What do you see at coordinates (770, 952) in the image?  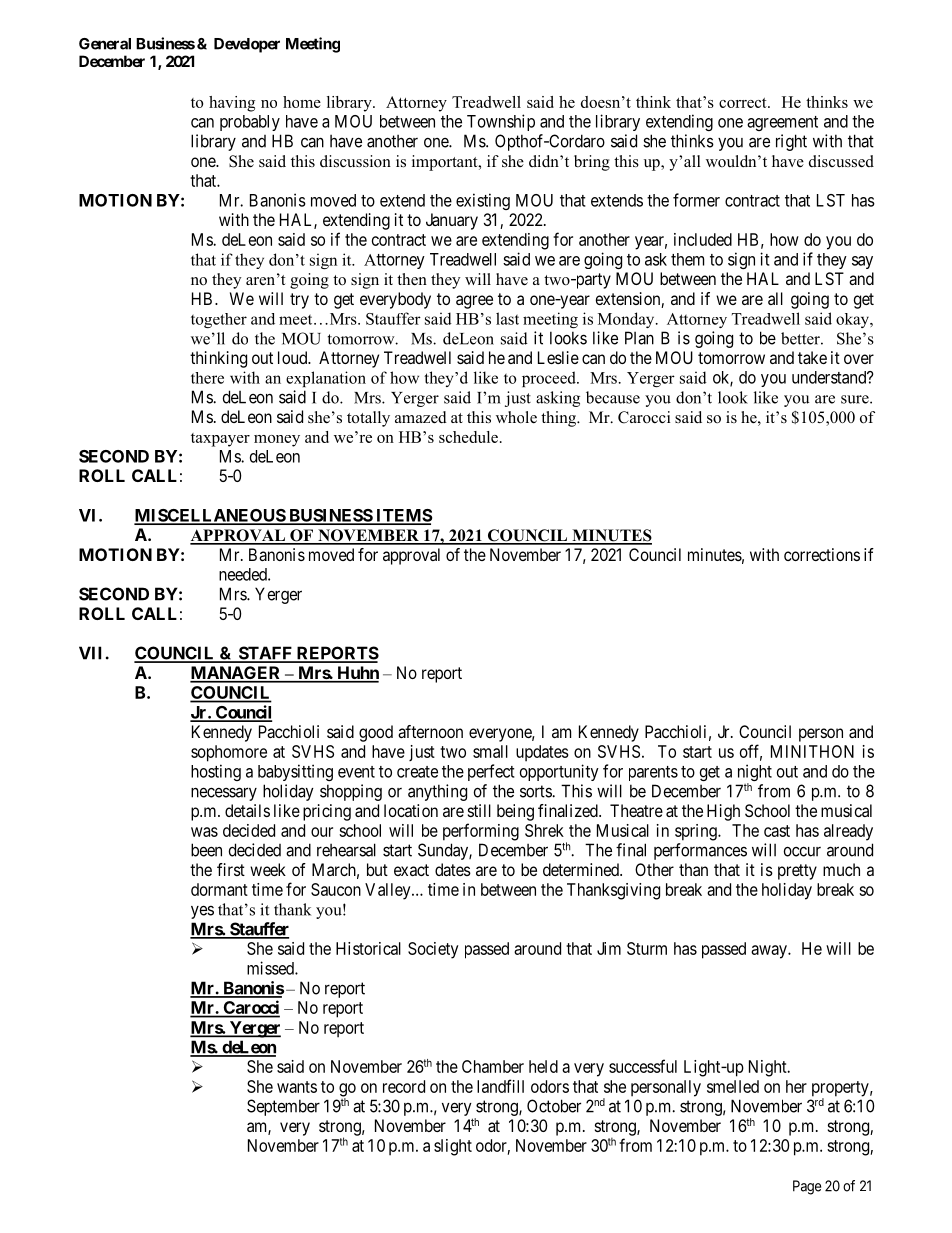 I see `away` at bounding box center [770, 952].
